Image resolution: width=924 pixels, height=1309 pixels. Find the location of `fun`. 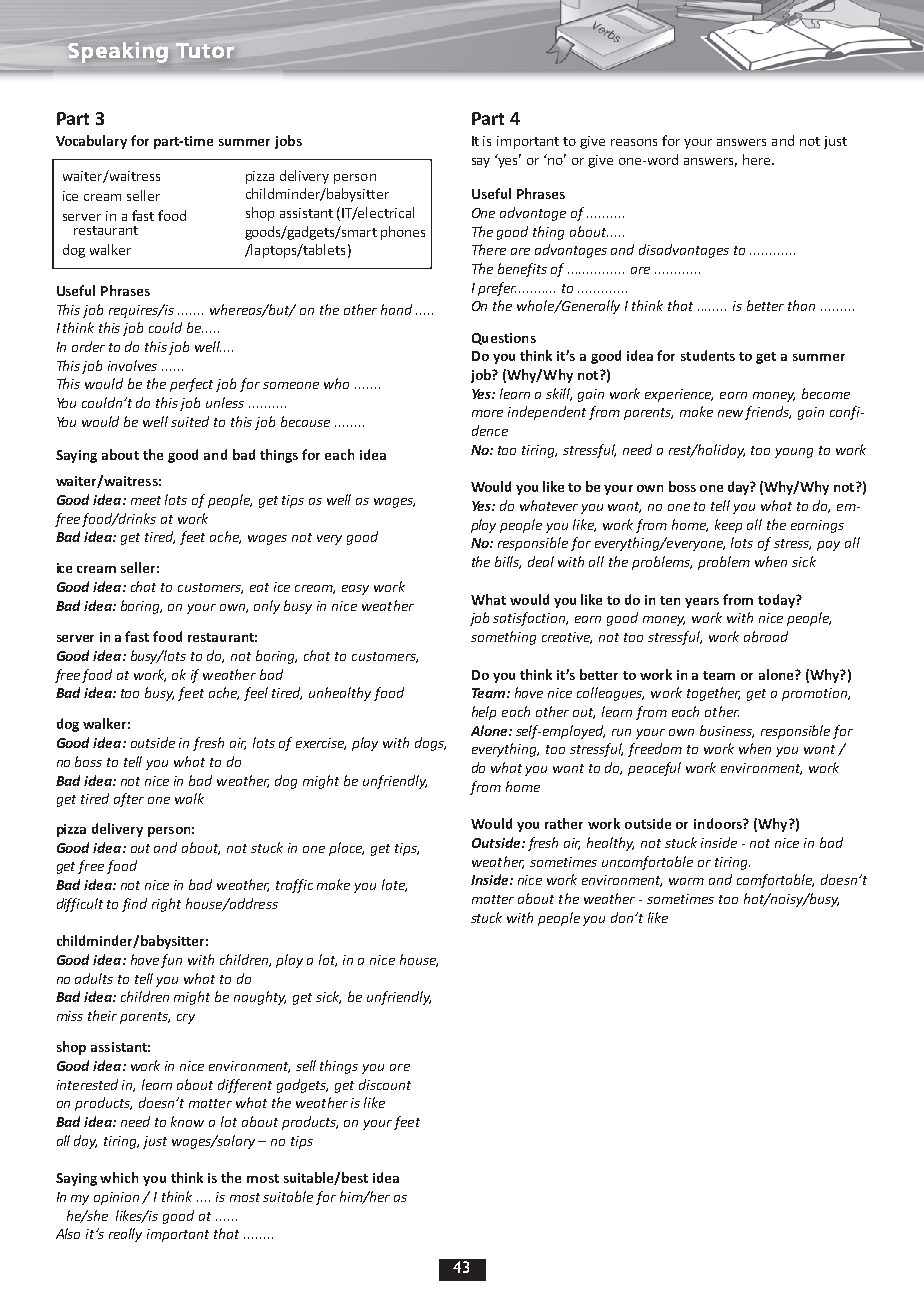

fun is located at coordinates (171, 961).
